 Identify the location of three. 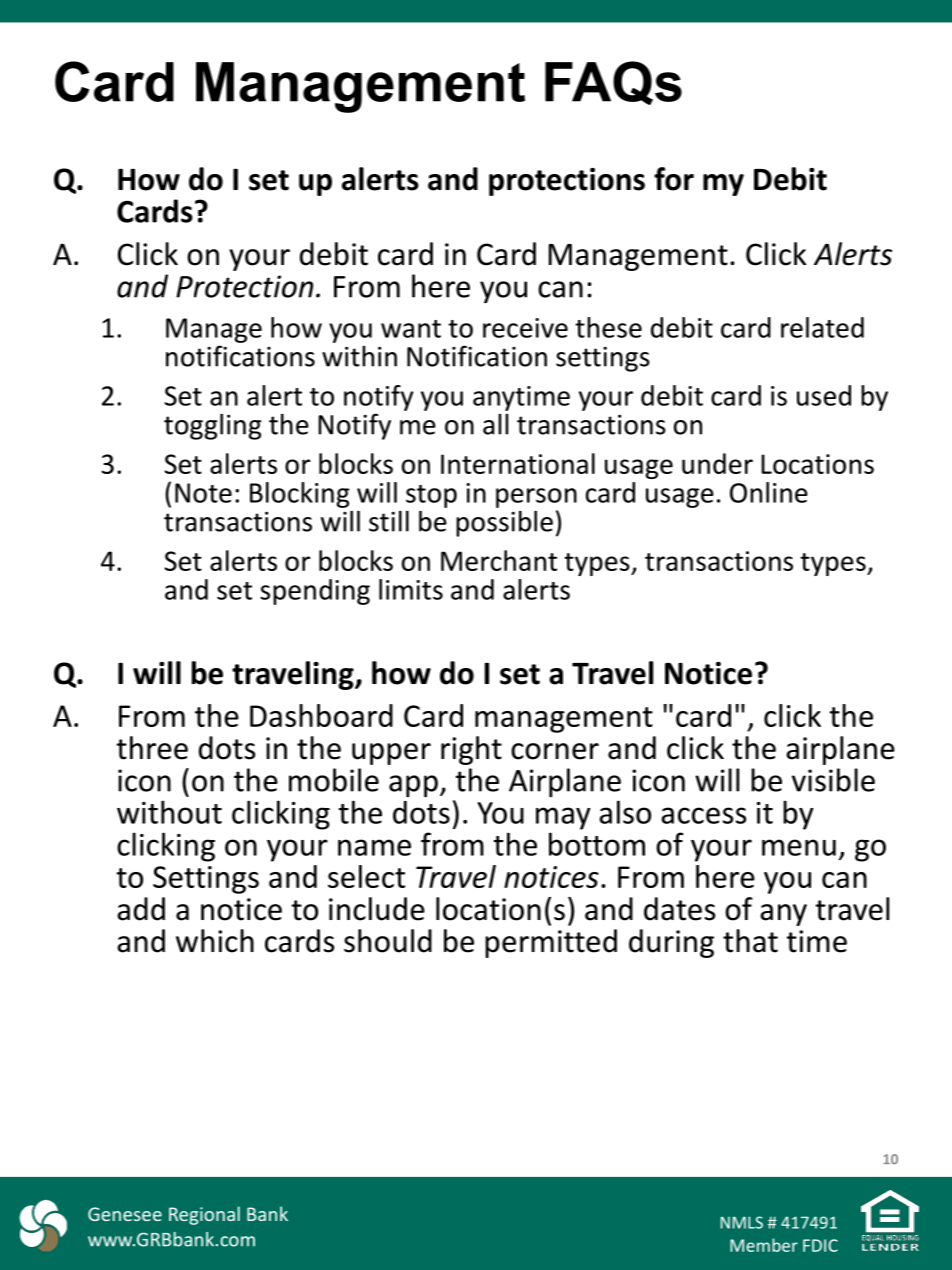
(152, 748).
